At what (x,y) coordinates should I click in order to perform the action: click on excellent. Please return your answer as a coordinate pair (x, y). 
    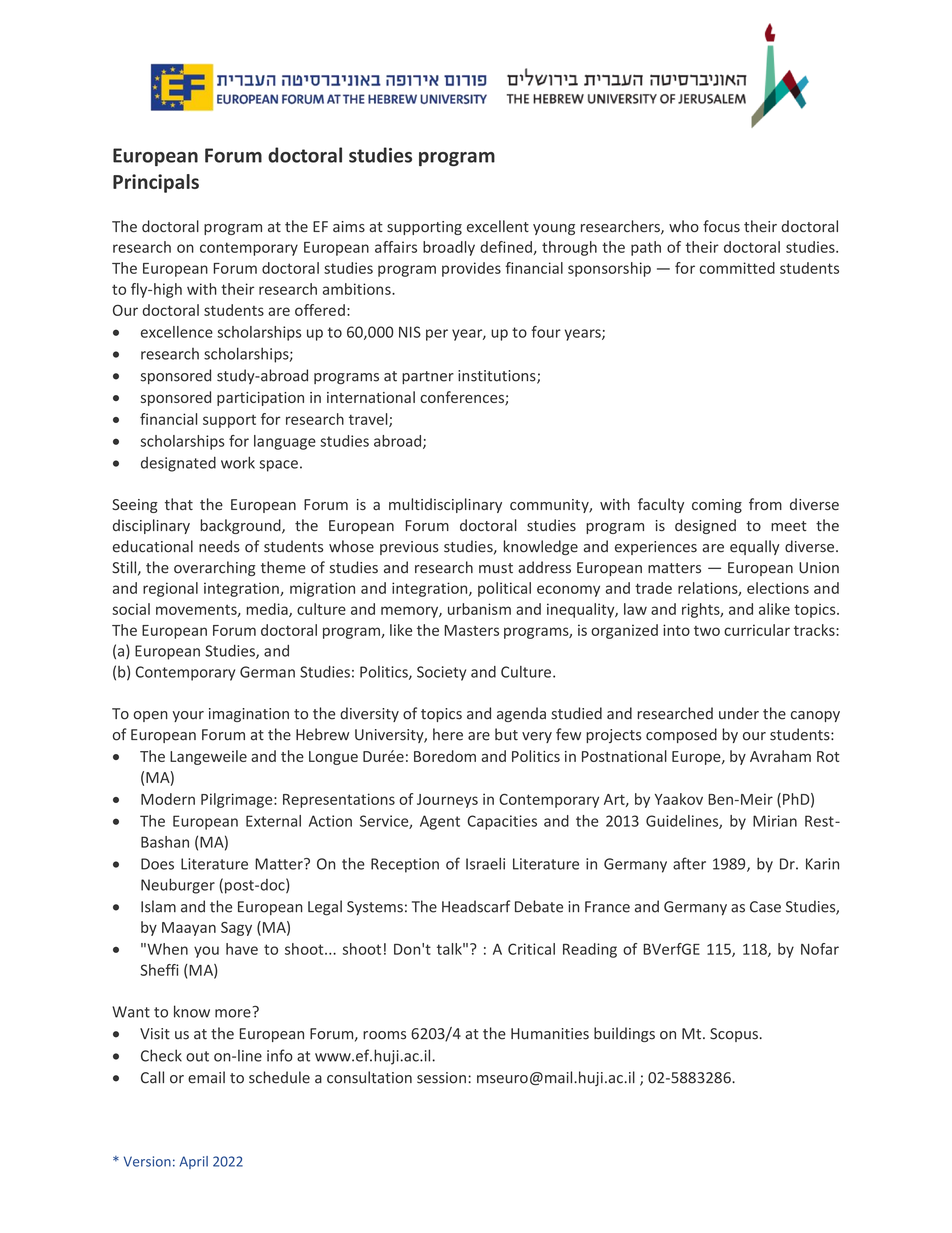
    Looking at the image, I should click on (498, 226).
